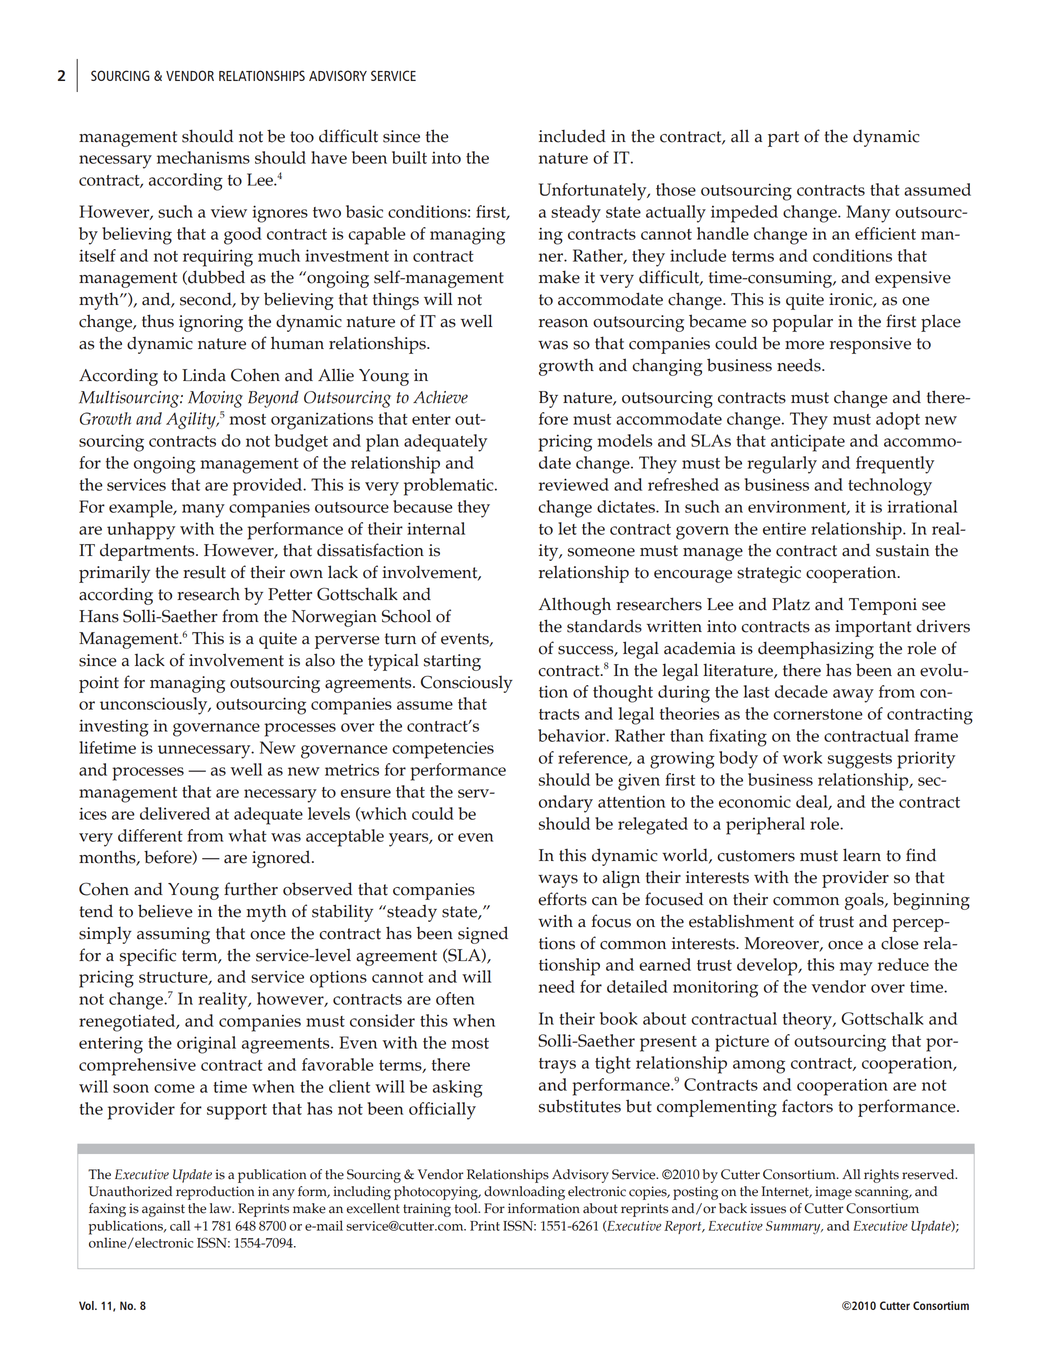 The width and height of the screenshot is (1052, 1362). I want to click on Unfortunately, so click(594, 192).
